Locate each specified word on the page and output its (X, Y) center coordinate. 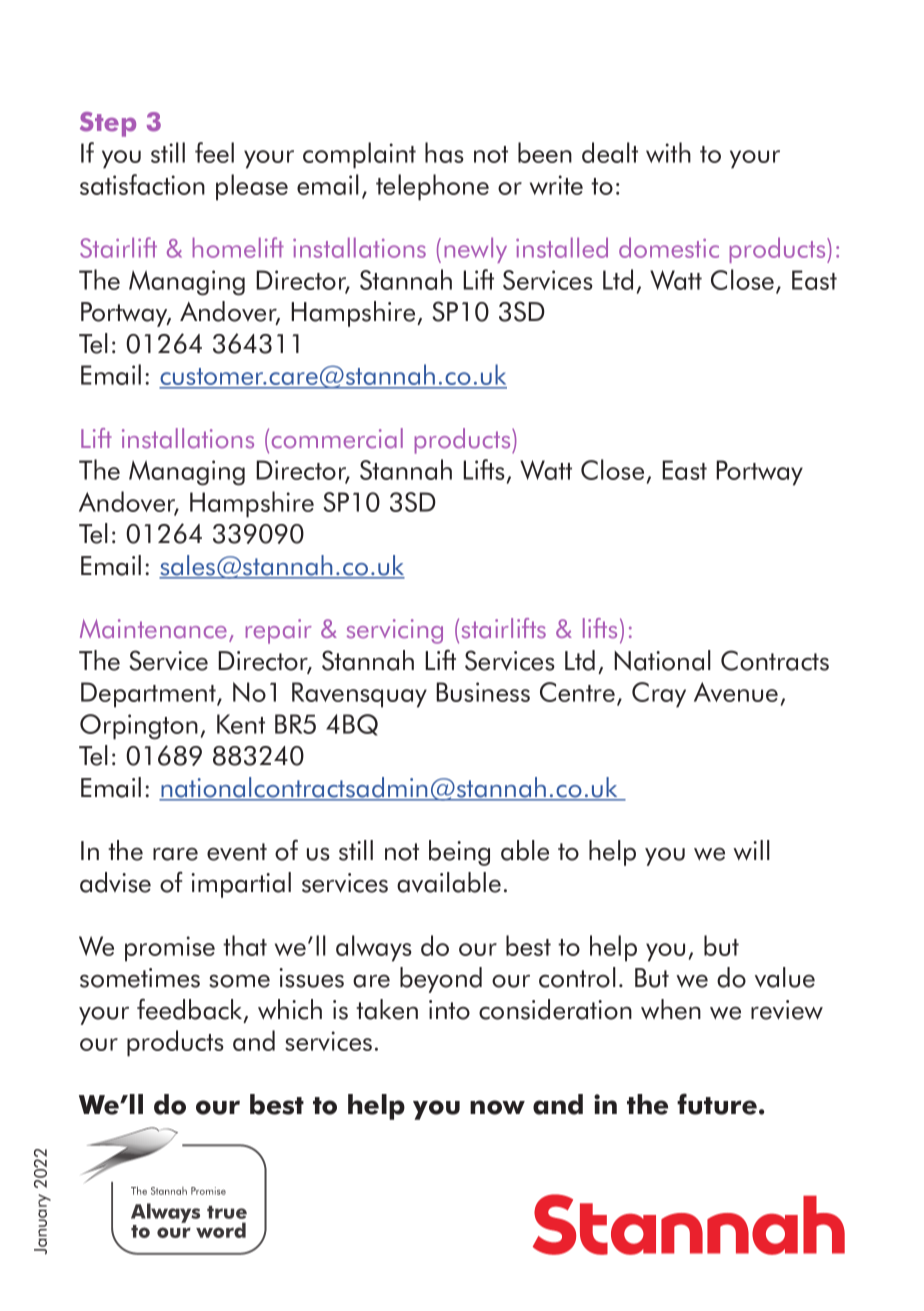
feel (214, 152)
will (751, 850)
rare (175, 854)
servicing (395, 631)
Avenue (736, 692)
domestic (669, 247)
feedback (191, 1010)
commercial (337, 438)
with (668, 152)
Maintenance (153, 629)
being (459, 853)
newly (476, 250)
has (444, 152)
